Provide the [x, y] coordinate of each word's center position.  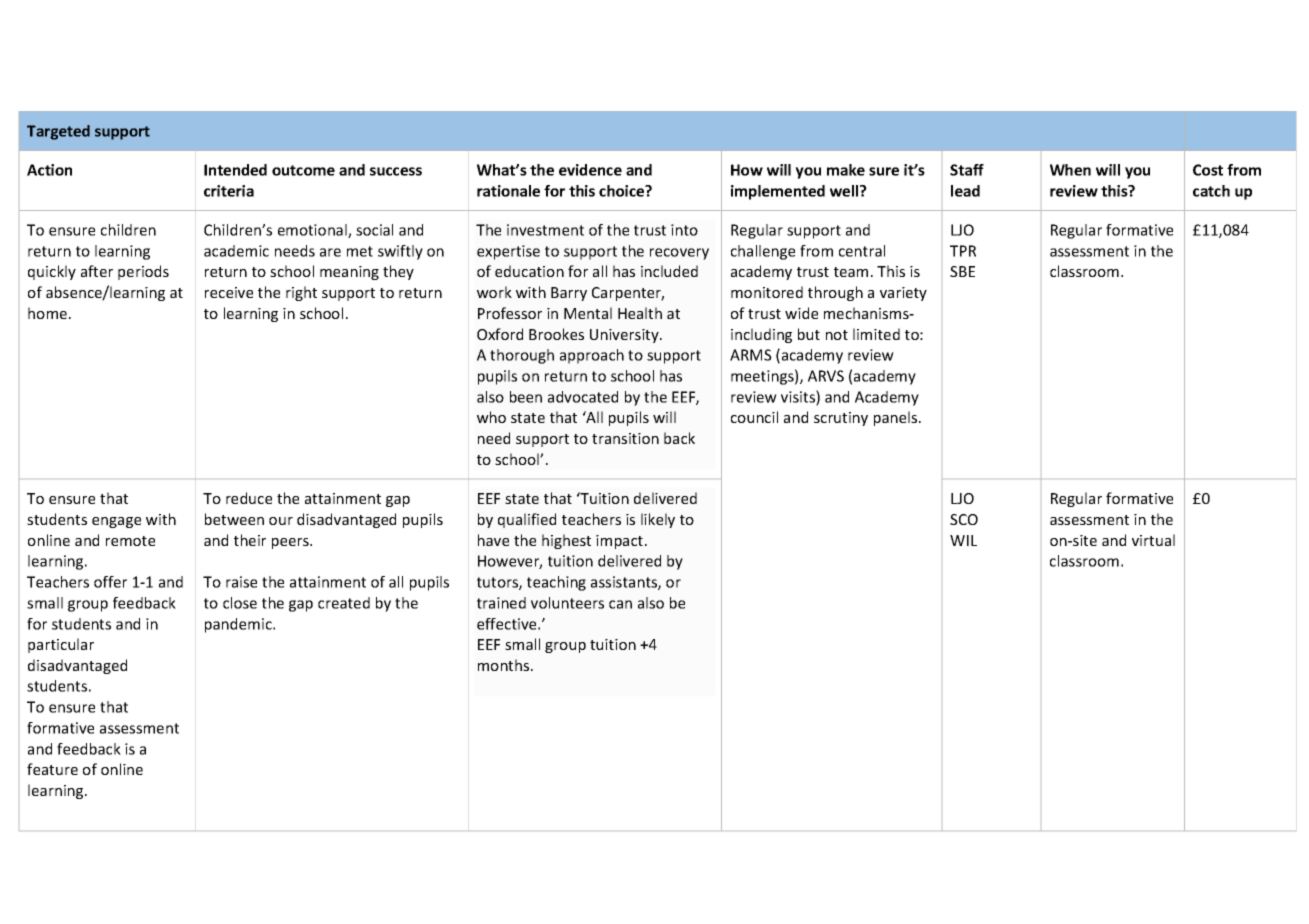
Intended [235, 170]
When [1070, 170]
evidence [590, 170]
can [620, 604]
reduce [249, 498]
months [505, 665]
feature [52, 769]
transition [625, 438]
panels [897, 418]
